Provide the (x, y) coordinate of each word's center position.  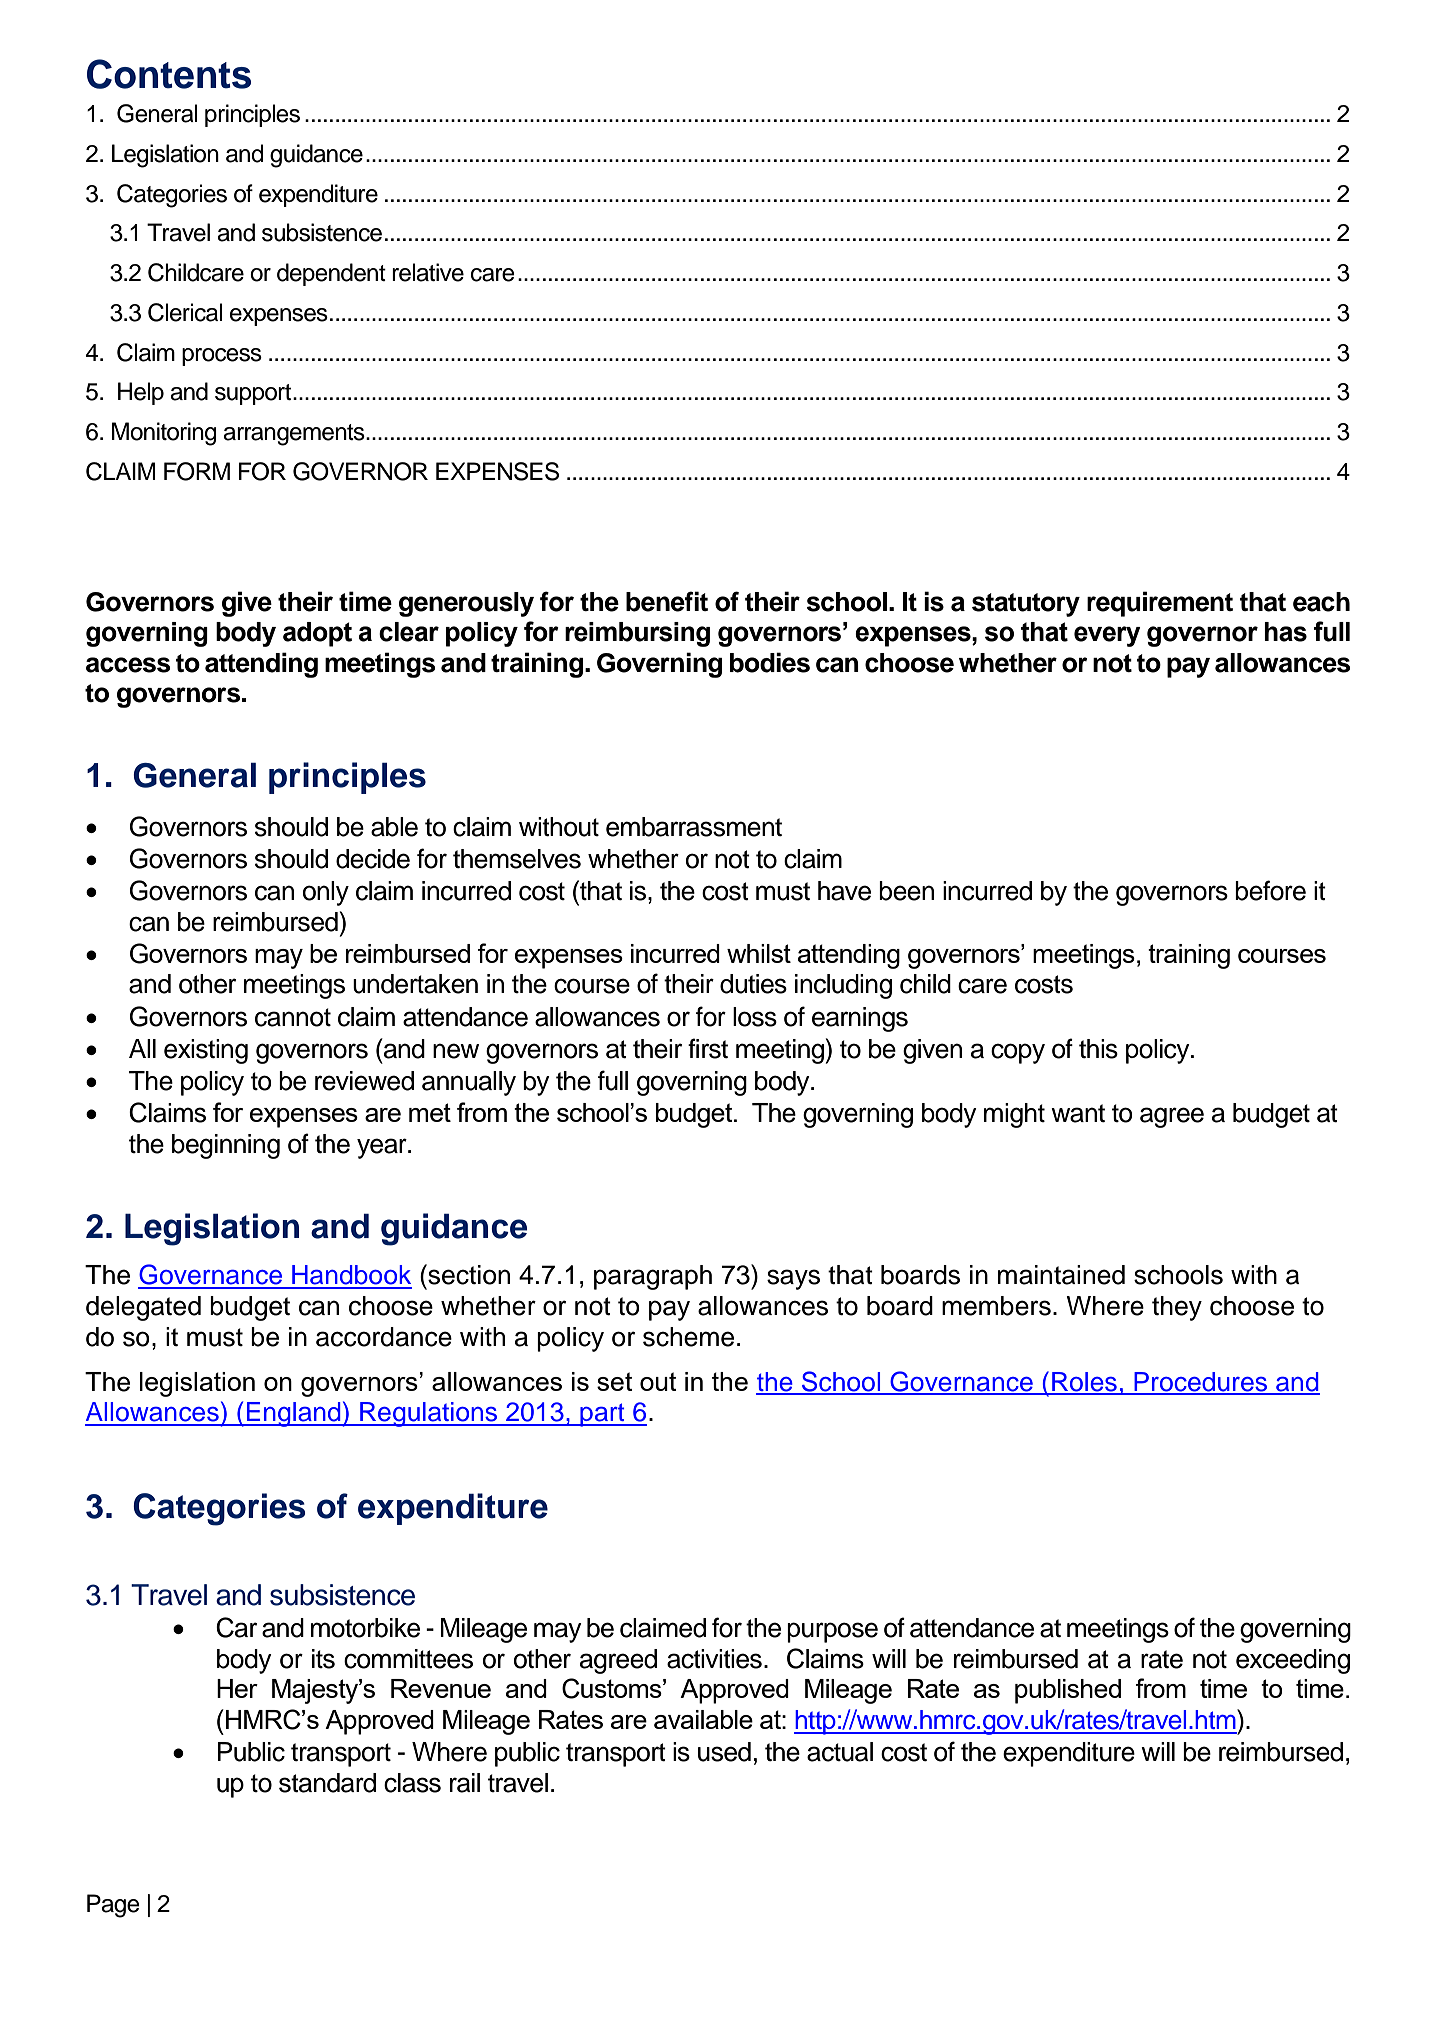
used (724, 1752)
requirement (1160, 604)
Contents (169, 74)
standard (327, 1783)
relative (428, 272)
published (1068, 1691)
